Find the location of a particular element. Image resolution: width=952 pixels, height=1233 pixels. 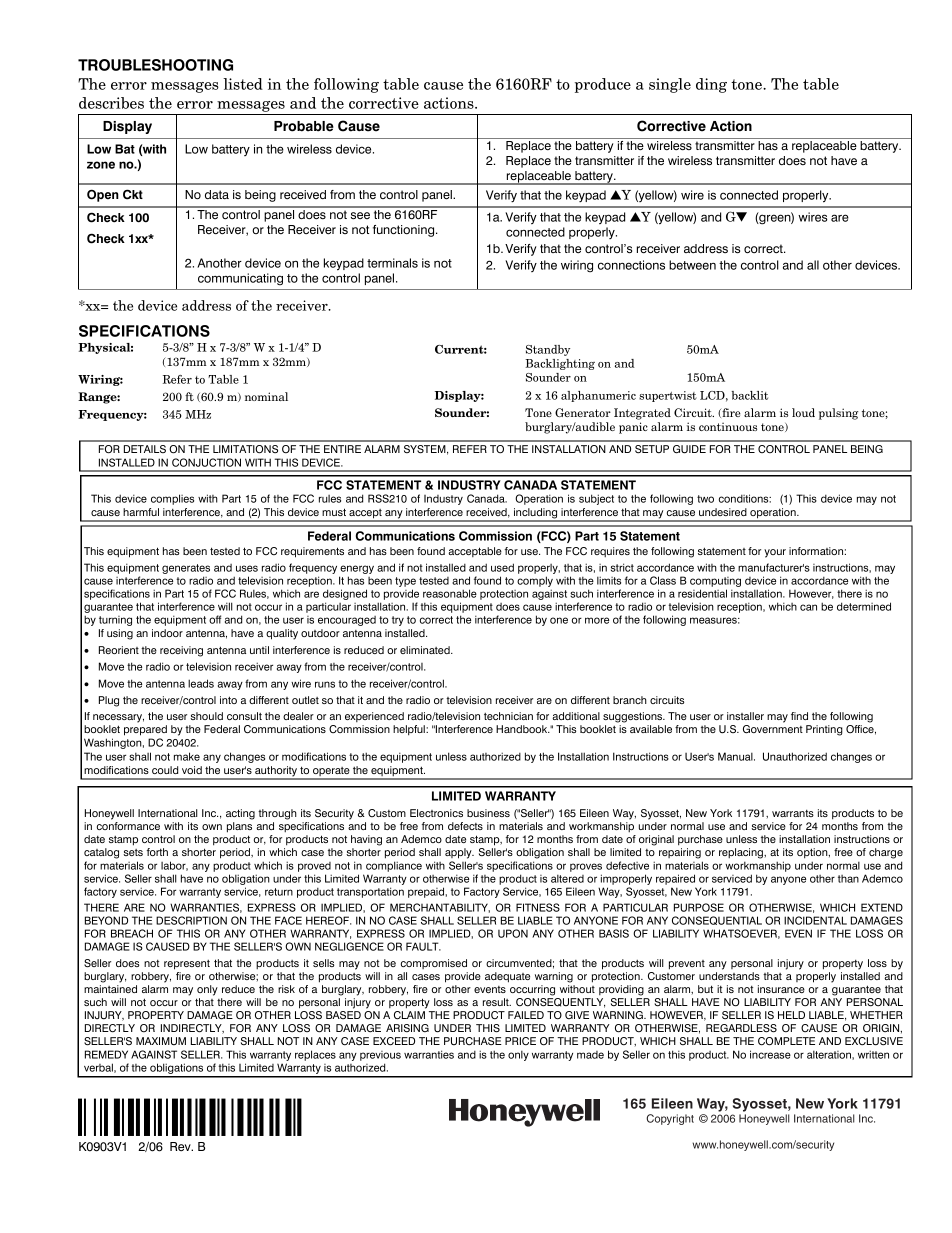

Handbook is located at coordinates (523, 729).
